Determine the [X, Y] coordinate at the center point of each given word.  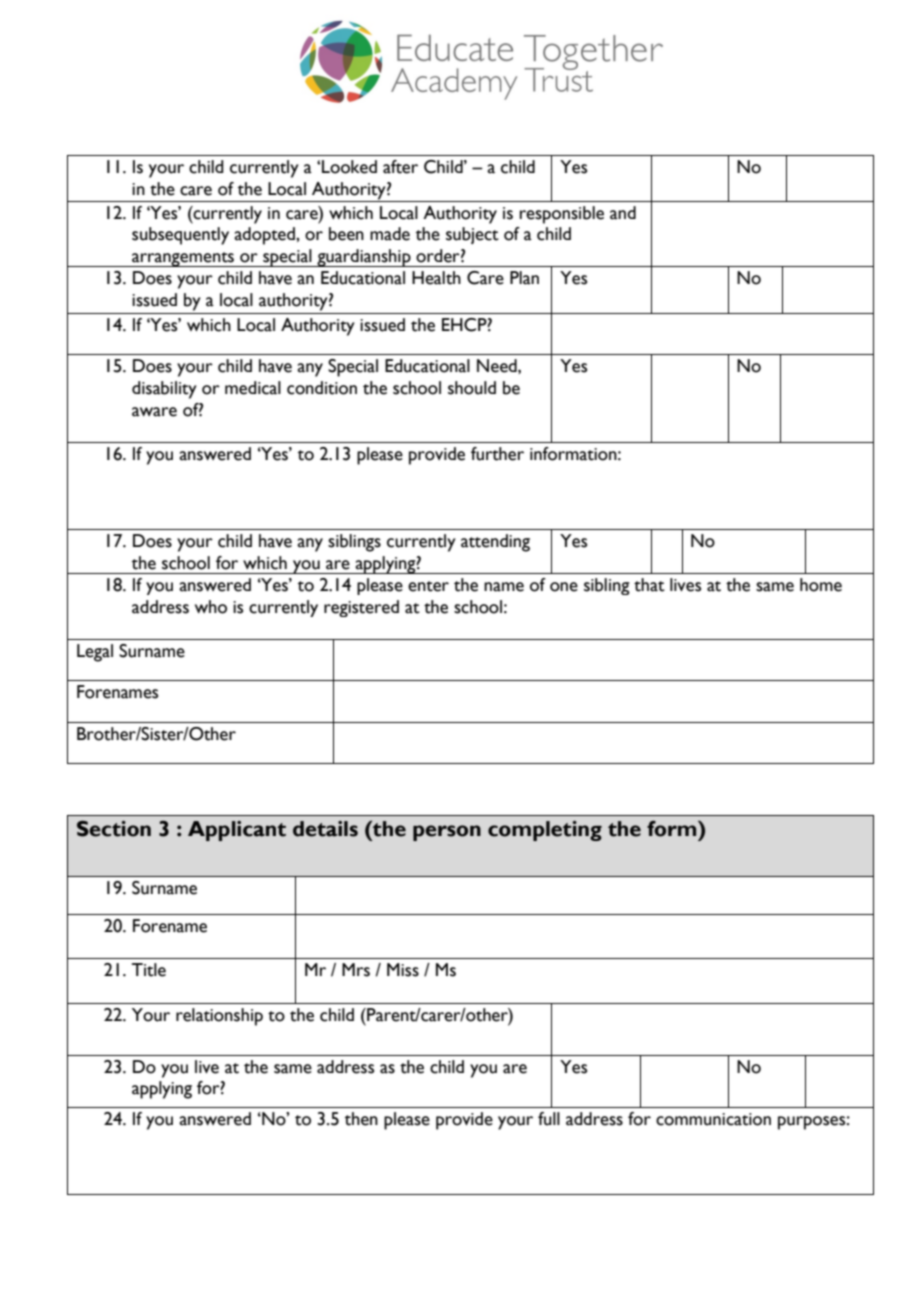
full [549, 1119]
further [497, 454]
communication [713, 1119]
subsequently [180, 236]
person [447, 833]
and [623, 213]
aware [154, 412]
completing [545, 831]
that [649, 585]
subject [472, 235]
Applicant [237, 831]
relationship [219, 1017]
